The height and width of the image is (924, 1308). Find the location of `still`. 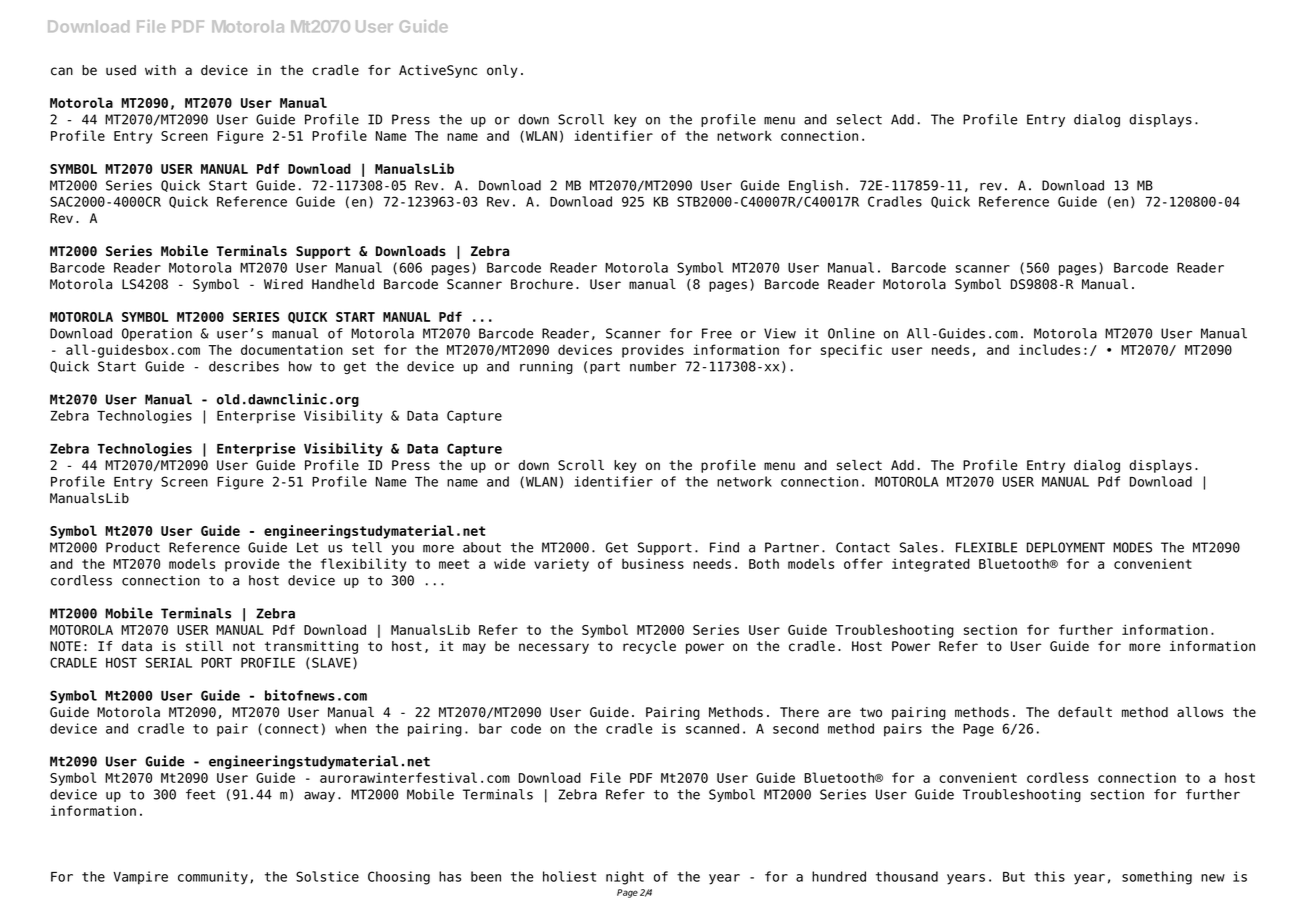

still is located at coordinates (204, 646).
